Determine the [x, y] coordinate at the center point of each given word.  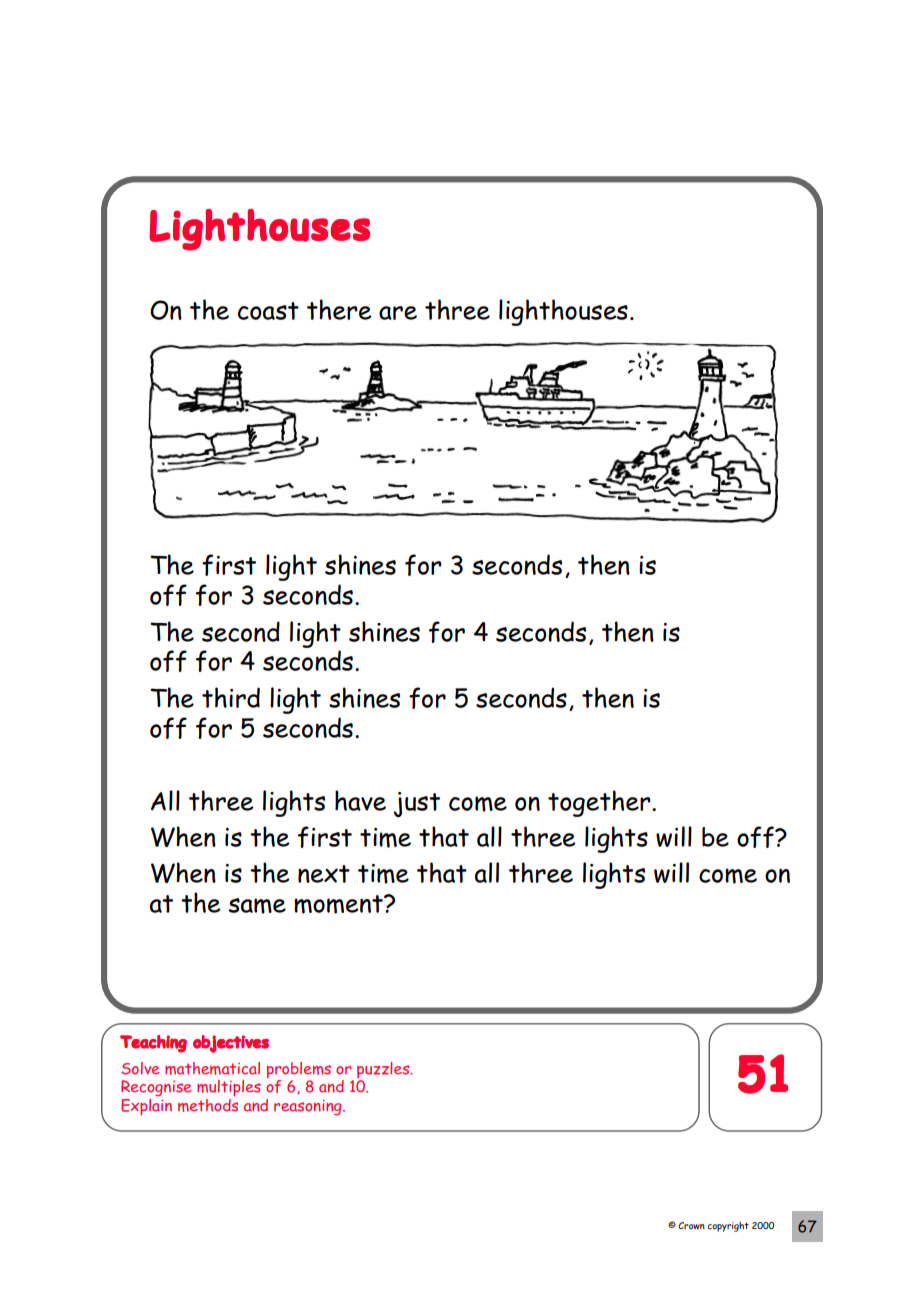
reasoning [309, 1107]
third [231, 697]
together [600, 803]
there [339, 309]
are [398, 313]
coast [268, 311]
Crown [691, 1225]
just [416, 804]
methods [208, 1105]
